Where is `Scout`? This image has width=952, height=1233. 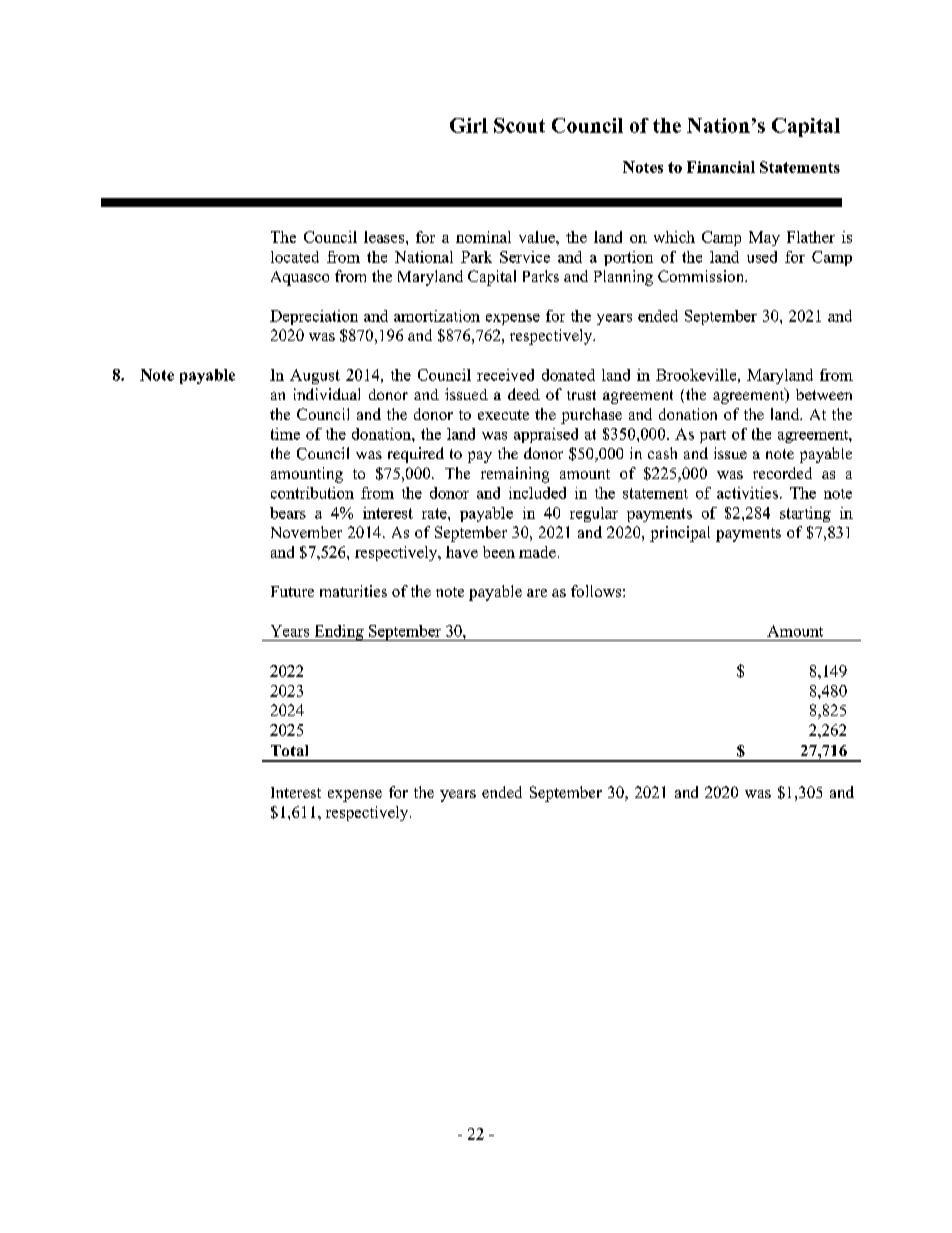
Scout is located at coordinates (519, 125).
